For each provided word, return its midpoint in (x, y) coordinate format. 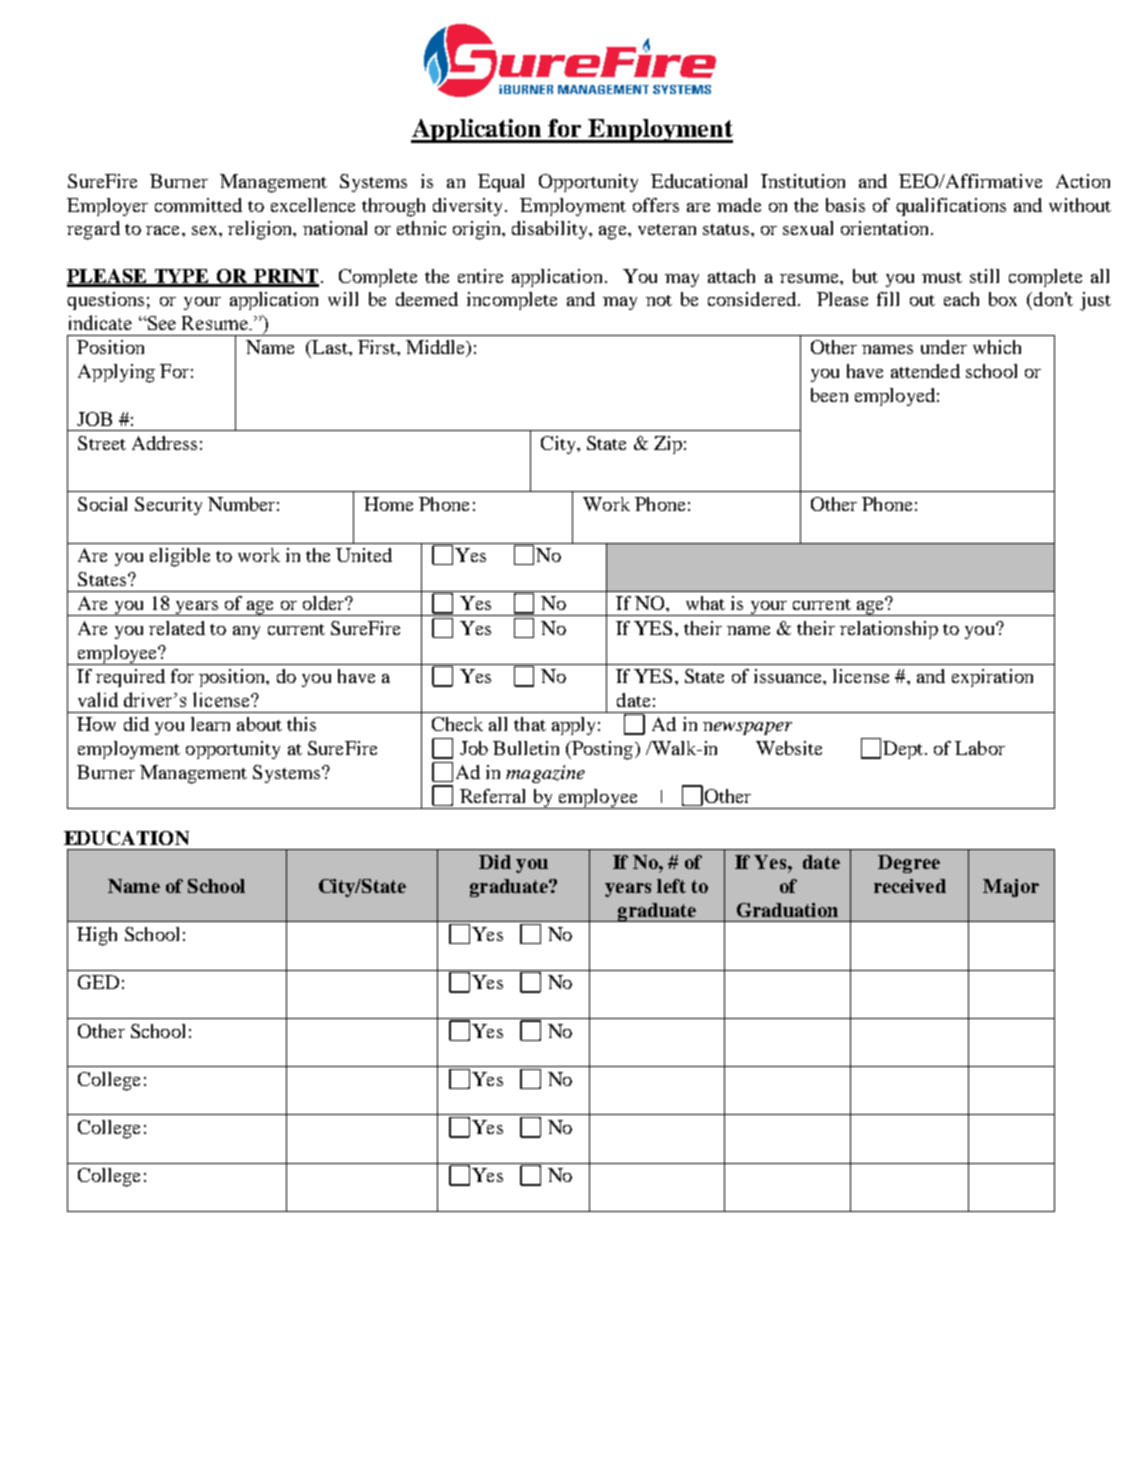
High (97, 936)
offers (656, 205)
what (705, 603)
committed (198, 205)
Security (168, 506)
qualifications (951, 207)
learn (210, 724)
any (246, 632)
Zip (668, 445)
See (161, 323)
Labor (980, 748)
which (997, 347)
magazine (545, 774)
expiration (992, 678)
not (659, 300)
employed (895, 397)
